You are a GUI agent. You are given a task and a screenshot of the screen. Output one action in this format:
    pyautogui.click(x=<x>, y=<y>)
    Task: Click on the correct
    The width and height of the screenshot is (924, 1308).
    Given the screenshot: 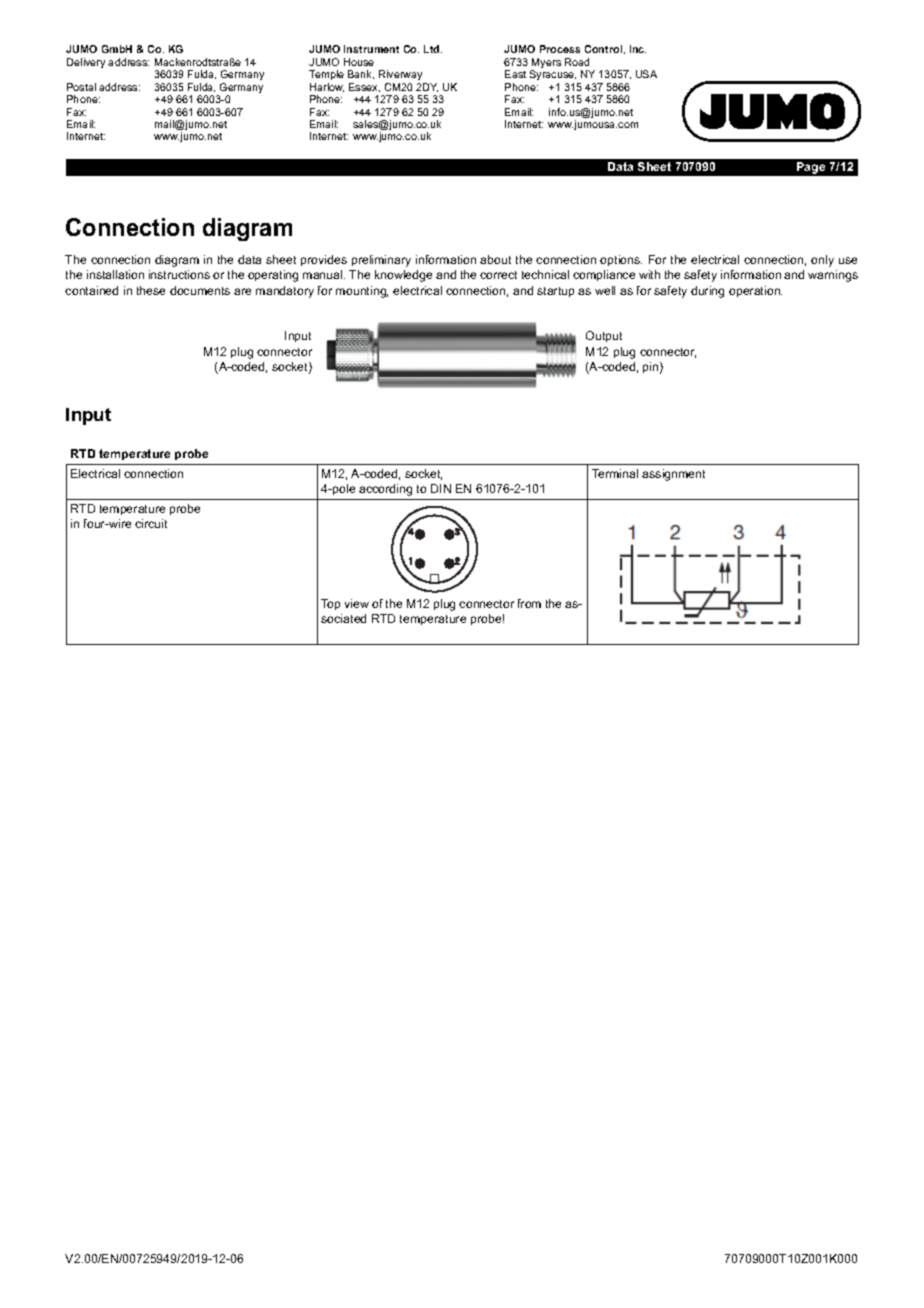 What is the action you would take?
    pyautogui.click(x=498, y=275)
